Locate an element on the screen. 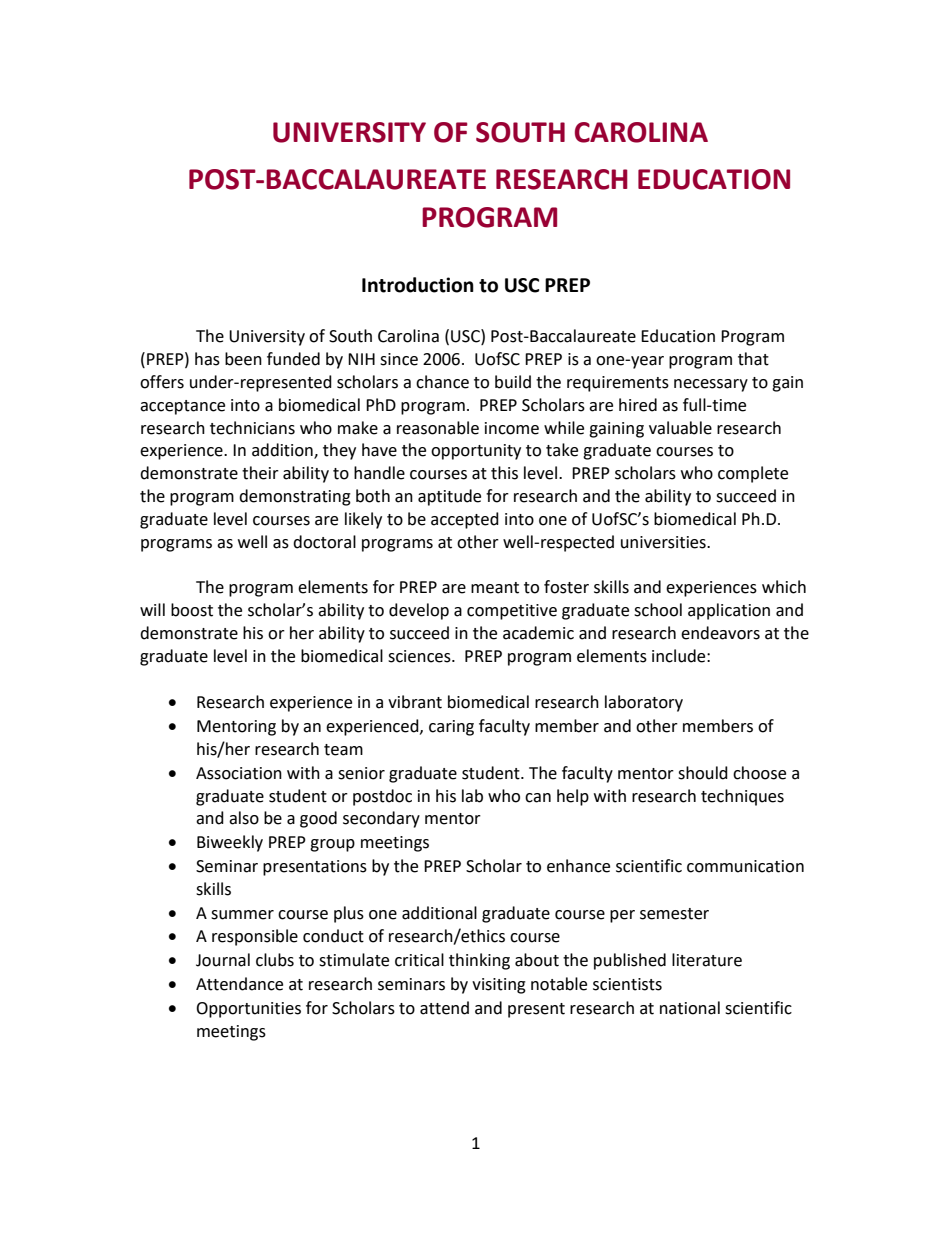 This screenshot has height=1233, width=952. been is located at coordinates (243, 359).
